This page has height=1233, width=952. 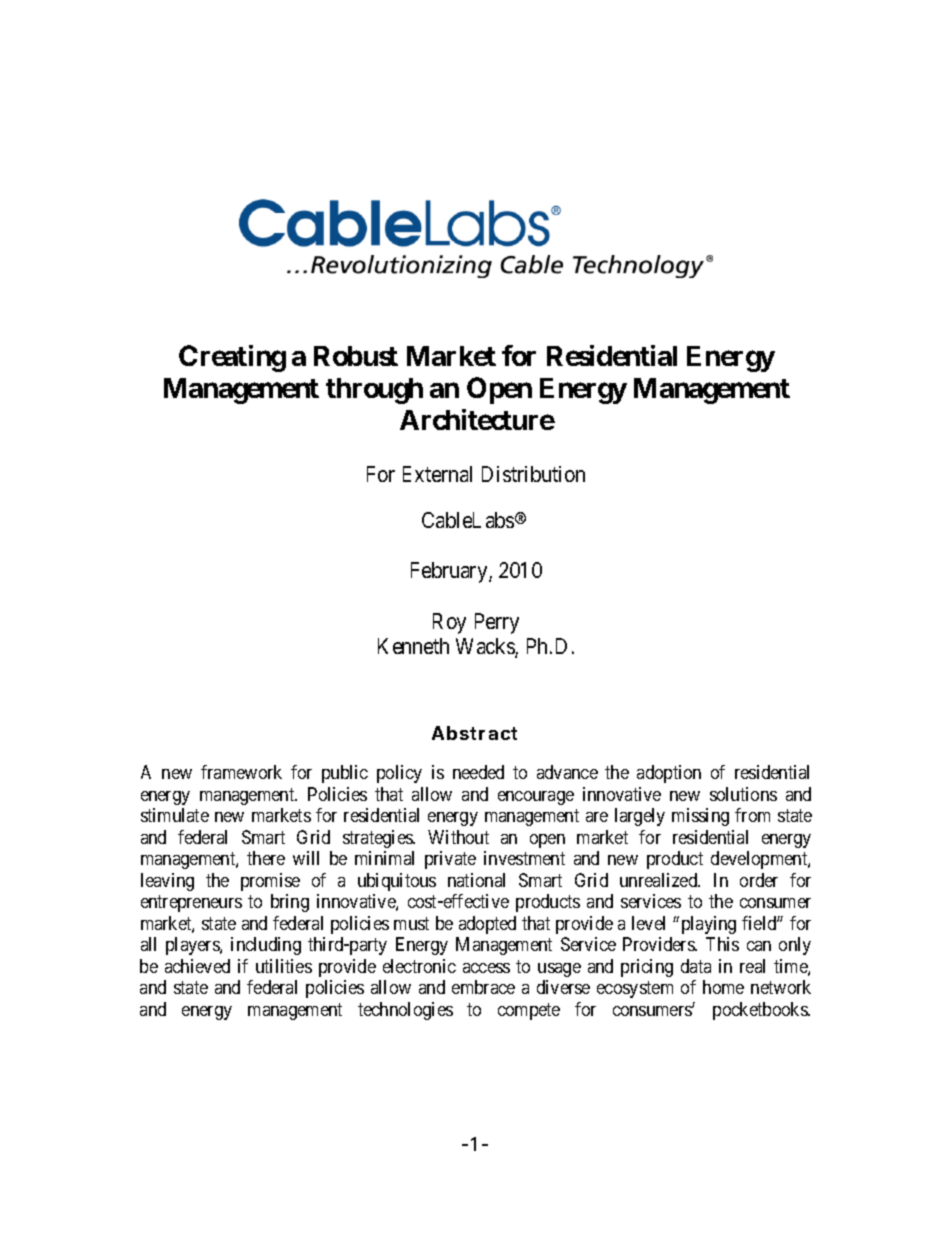 I want to click on home, so click(x=723, y=987).
